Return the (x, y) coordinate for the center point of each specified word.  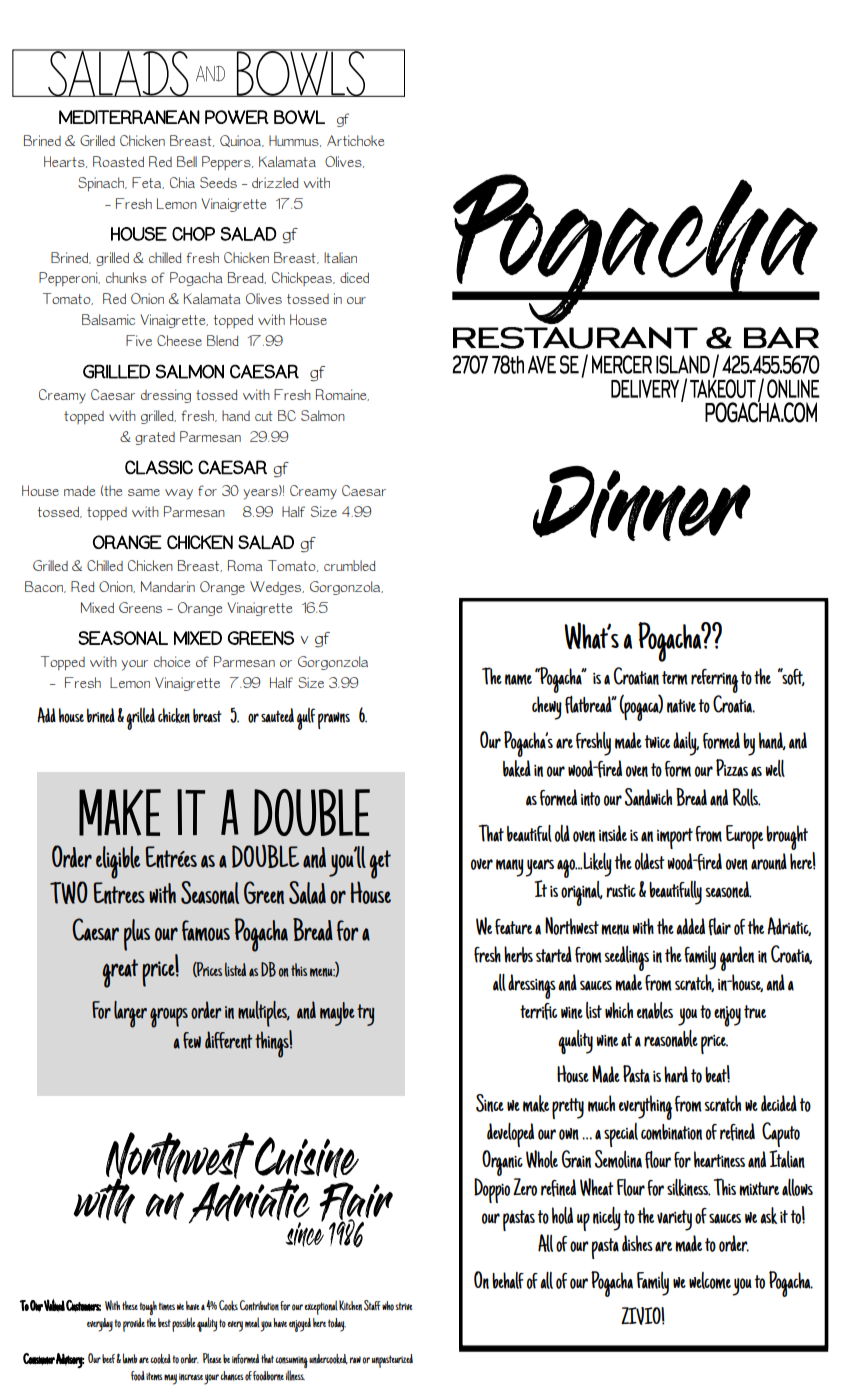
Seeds (218, 182)
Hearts (65, 162)
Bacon (45, 587)
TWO (69, 892)
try (365, 1015)
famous (206, 930)
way (179, 494)
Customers (83, 1306)
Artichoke (355, 140)
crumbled (350, 565)
